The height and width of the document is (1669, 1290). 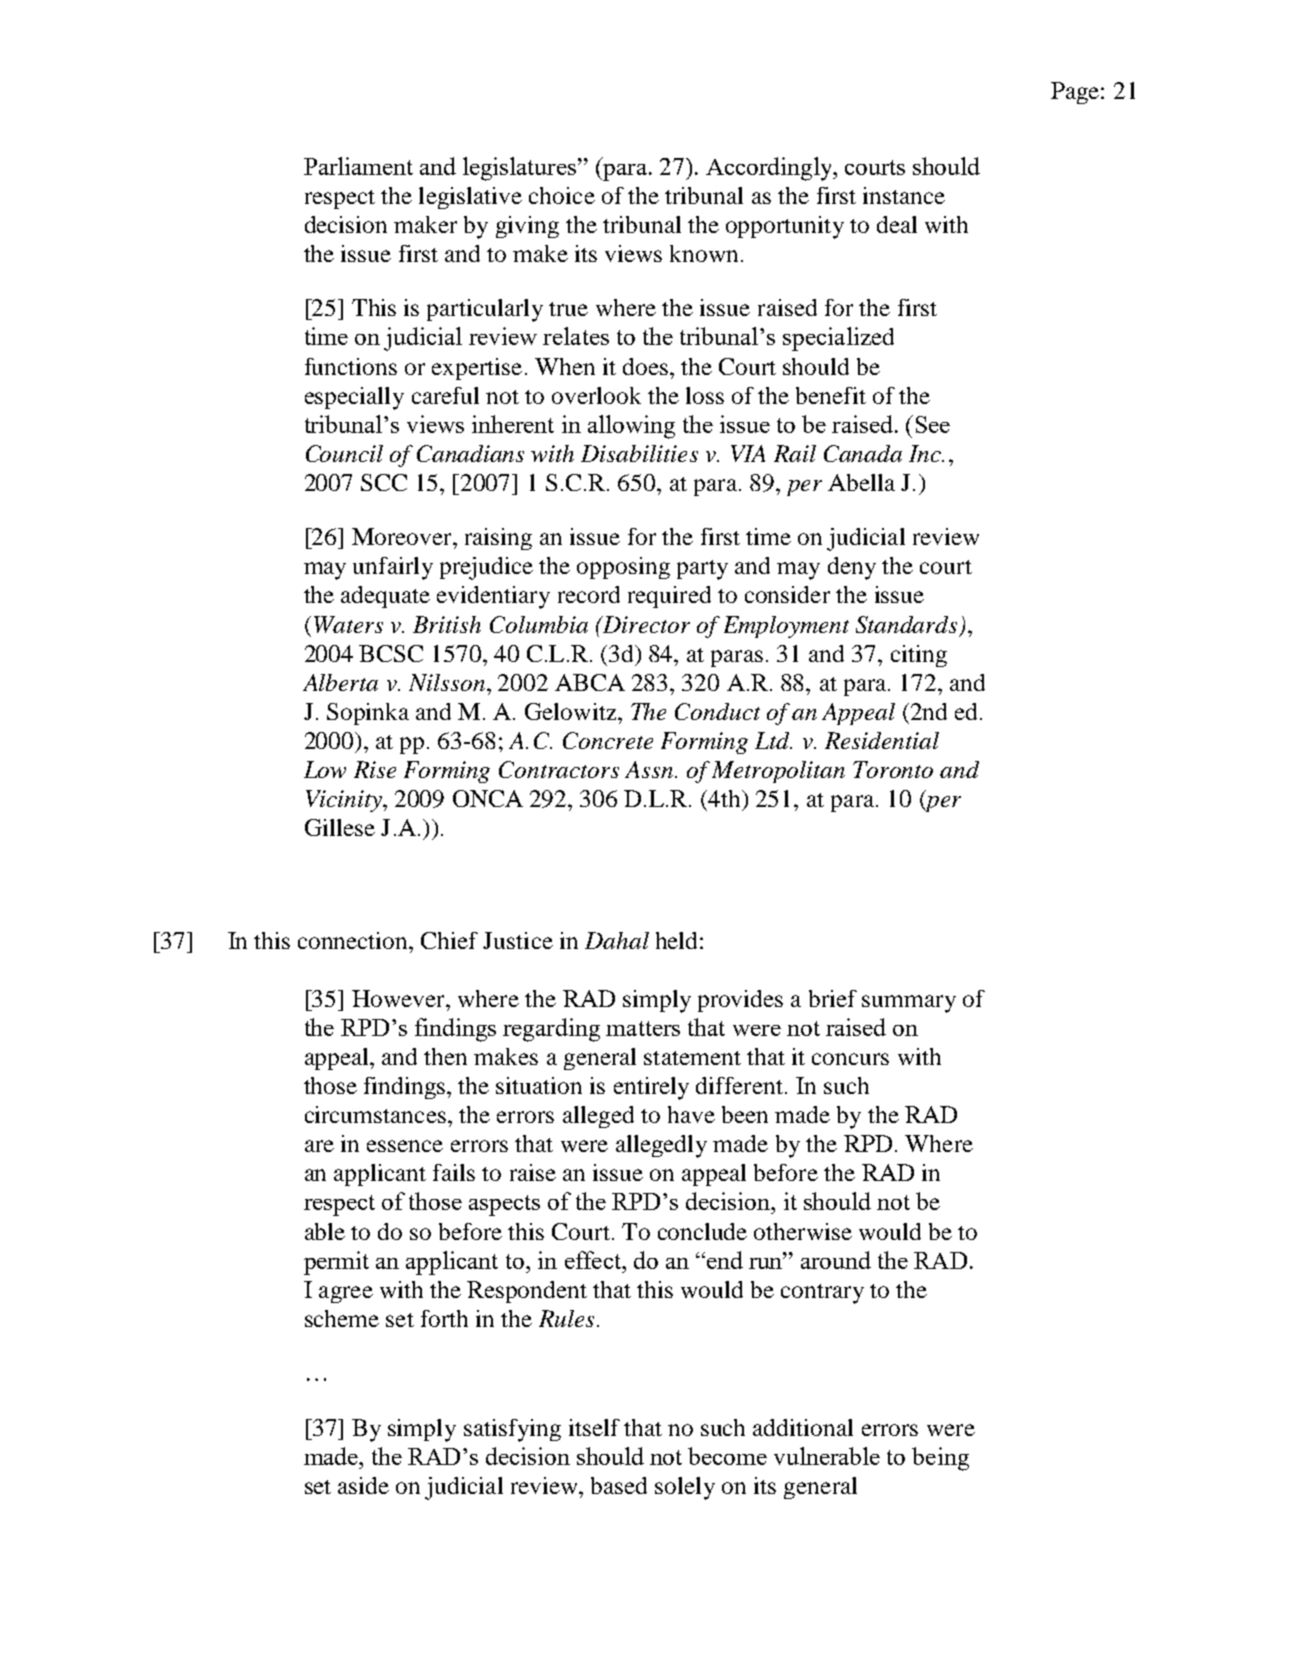 I want to click on Assn, so click(x=650, y=769).
